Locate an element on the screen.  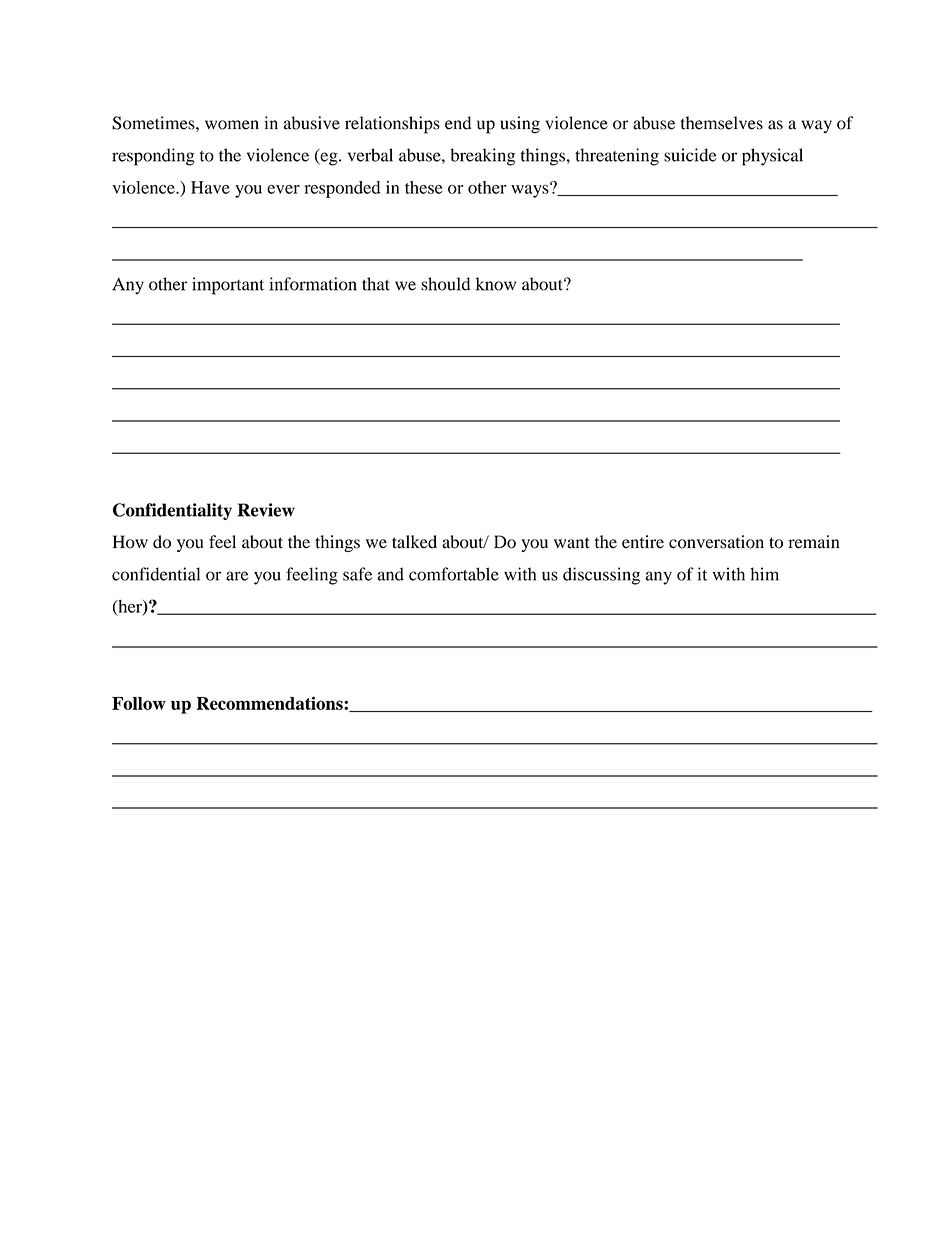
themselves is located at coordinates (722, 123).
